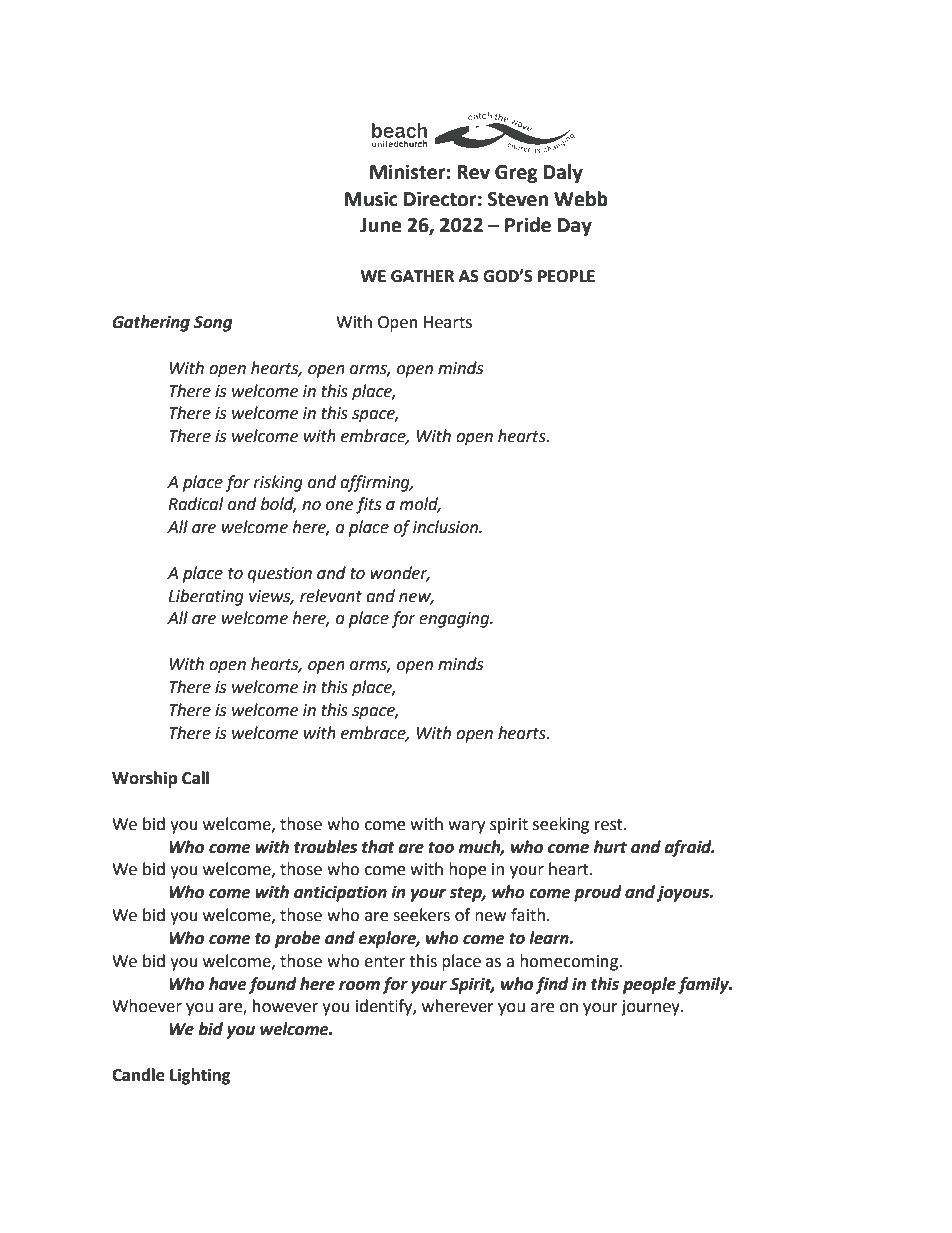 The width and height of the screenshot is (952, 1233). I want to click on room, so click(359, 986).
